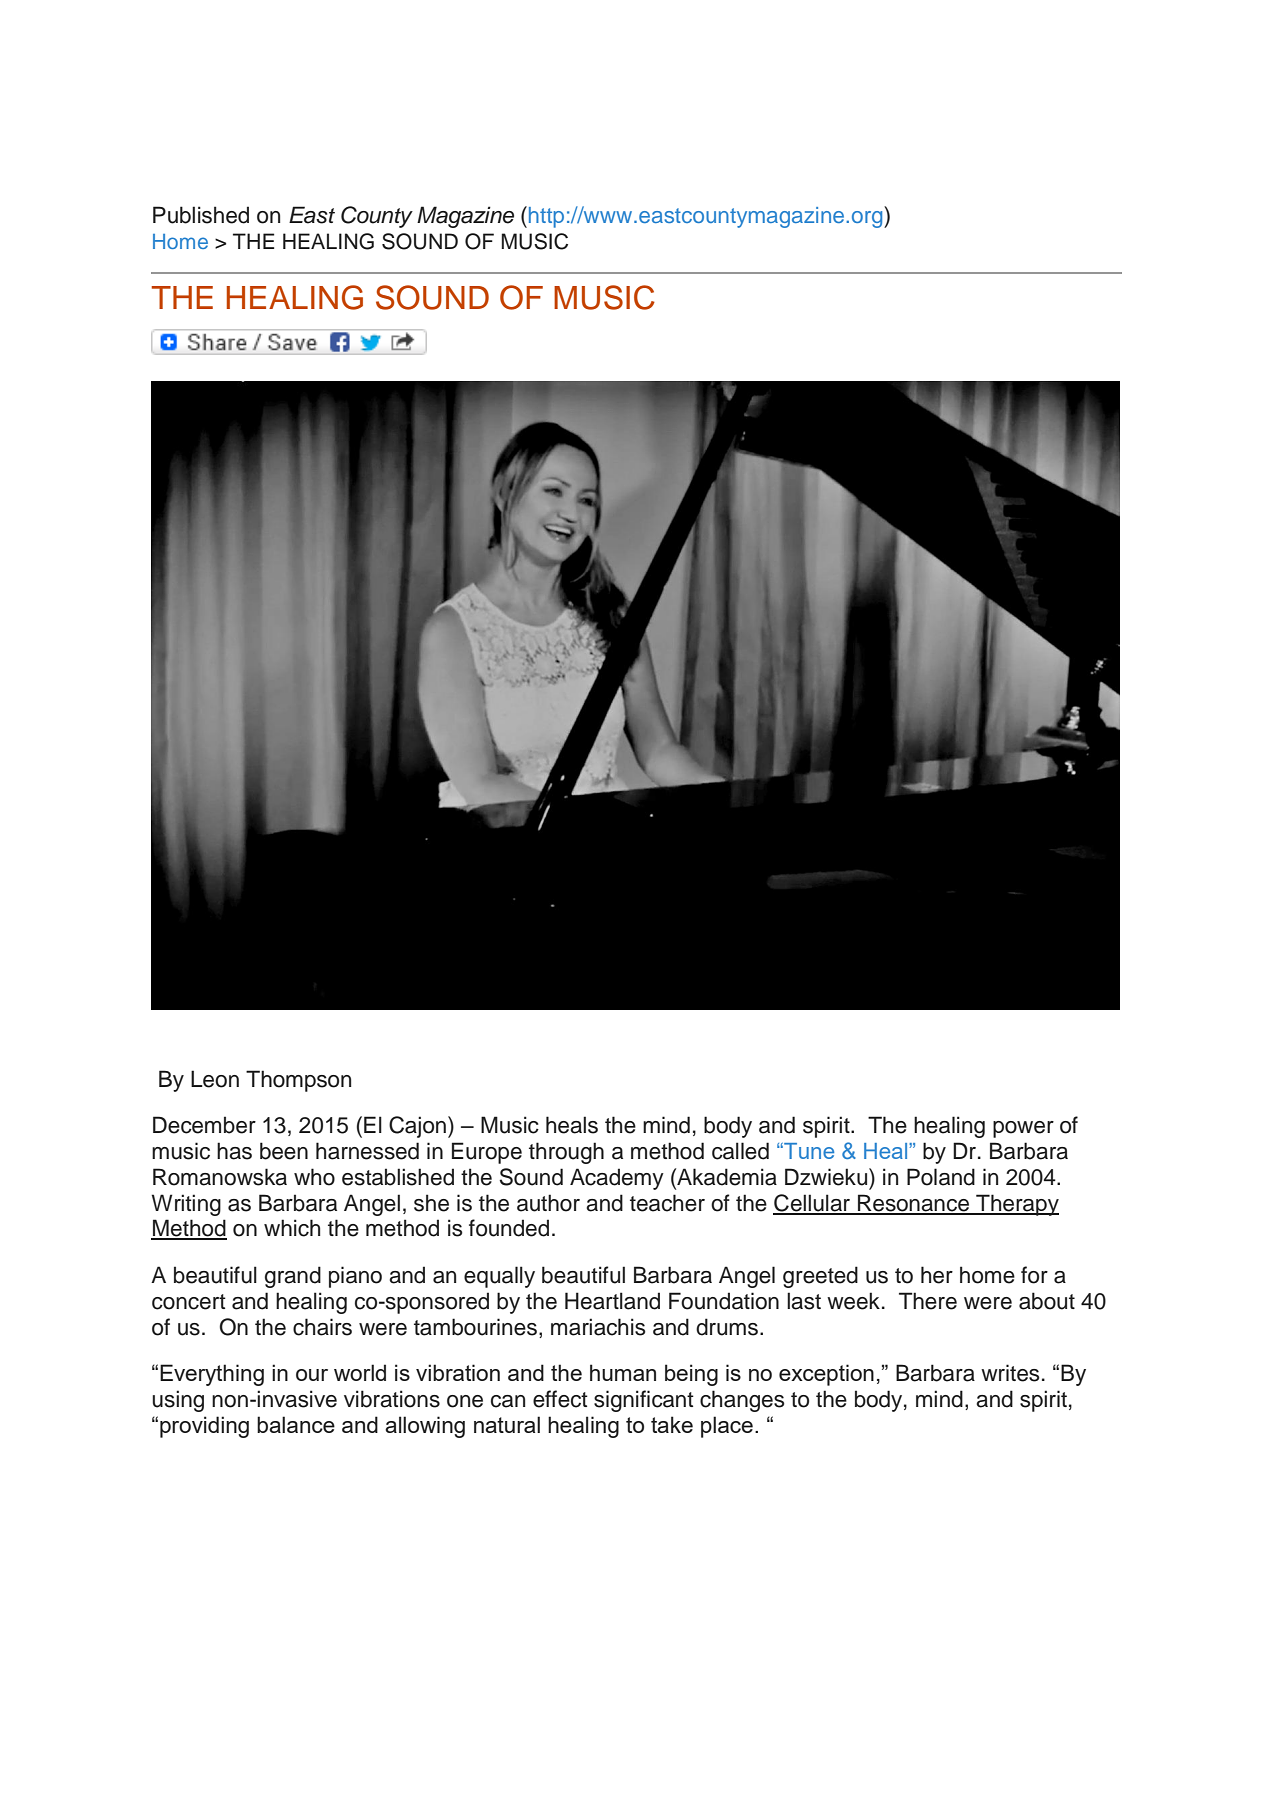 This document has height=1802, width=1274. I want to click on Thompson, so click(298, 1081).
